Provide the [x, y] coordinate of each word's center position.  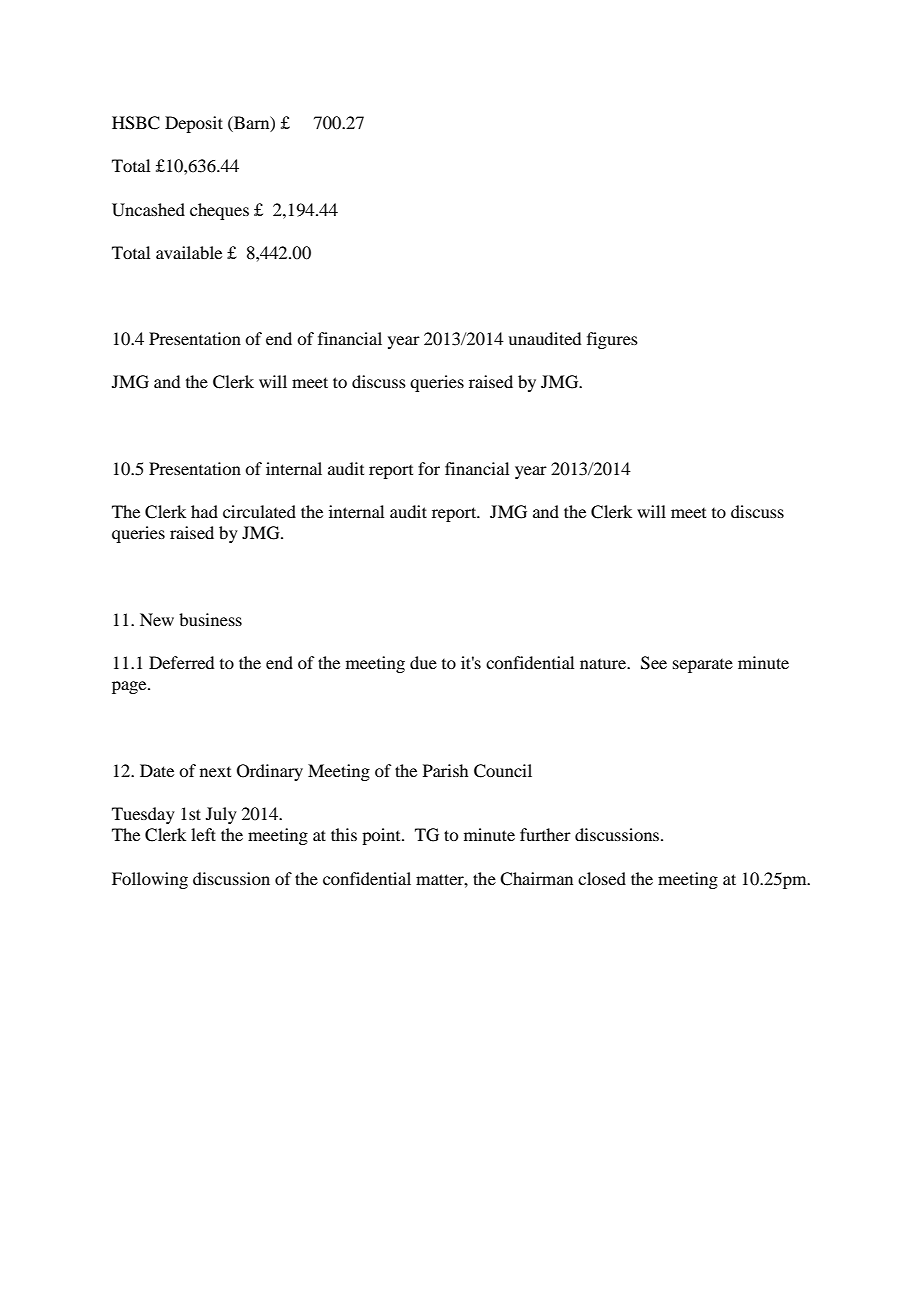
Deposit [194, 124]
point [382, 836]
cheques [219, 211]
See [654, 663]
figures [612, 340]
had [204, 511]
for [429, 468]
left [203, 834]
